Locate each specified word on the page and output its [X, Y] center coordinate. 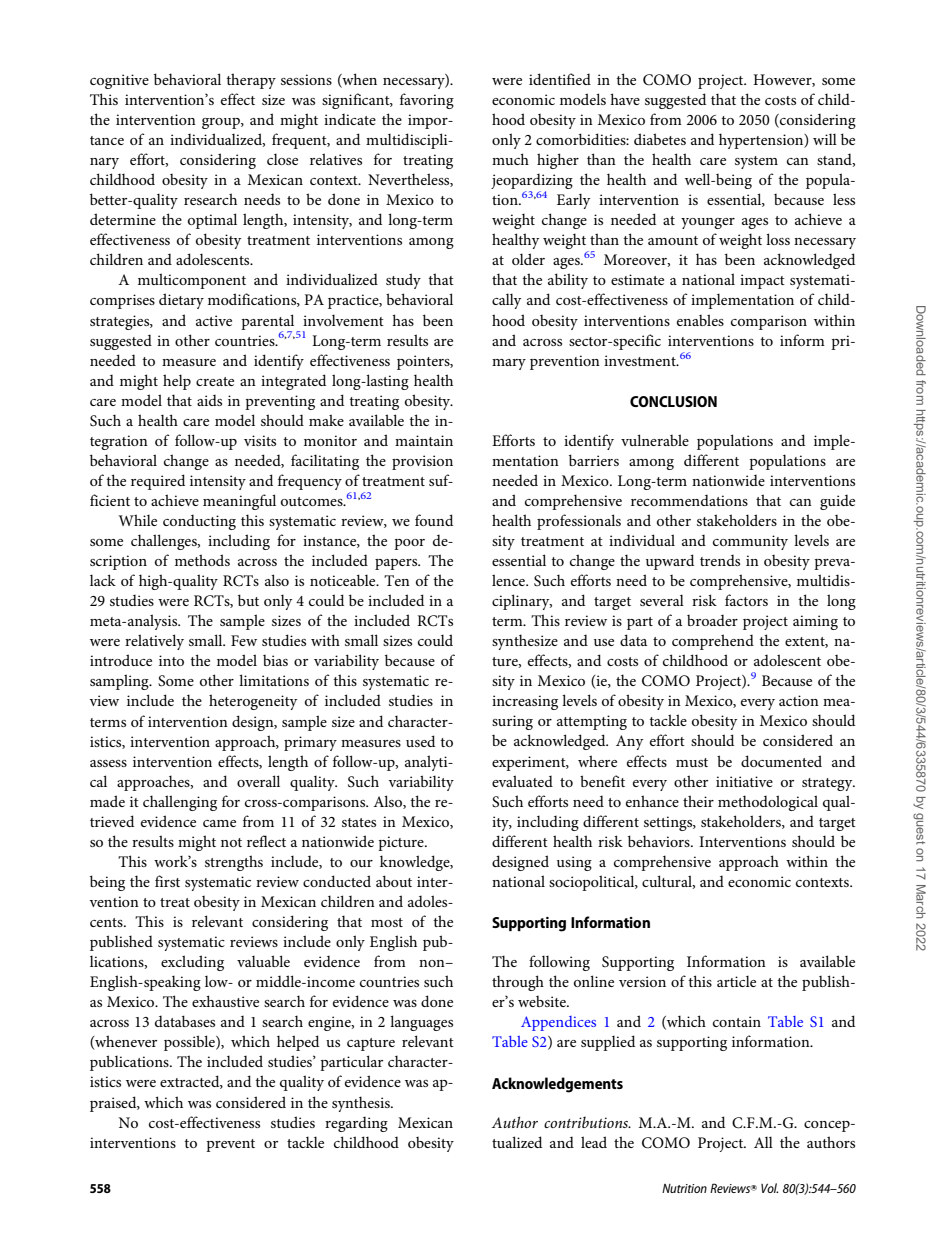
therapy [251, 81]
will [825, 139]
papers [397, 564]
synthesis [362, 1104]
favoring [427, 101]
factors [746, 600]
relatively [154, 642]
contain [737, 1021]
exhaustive [225, 1001]
